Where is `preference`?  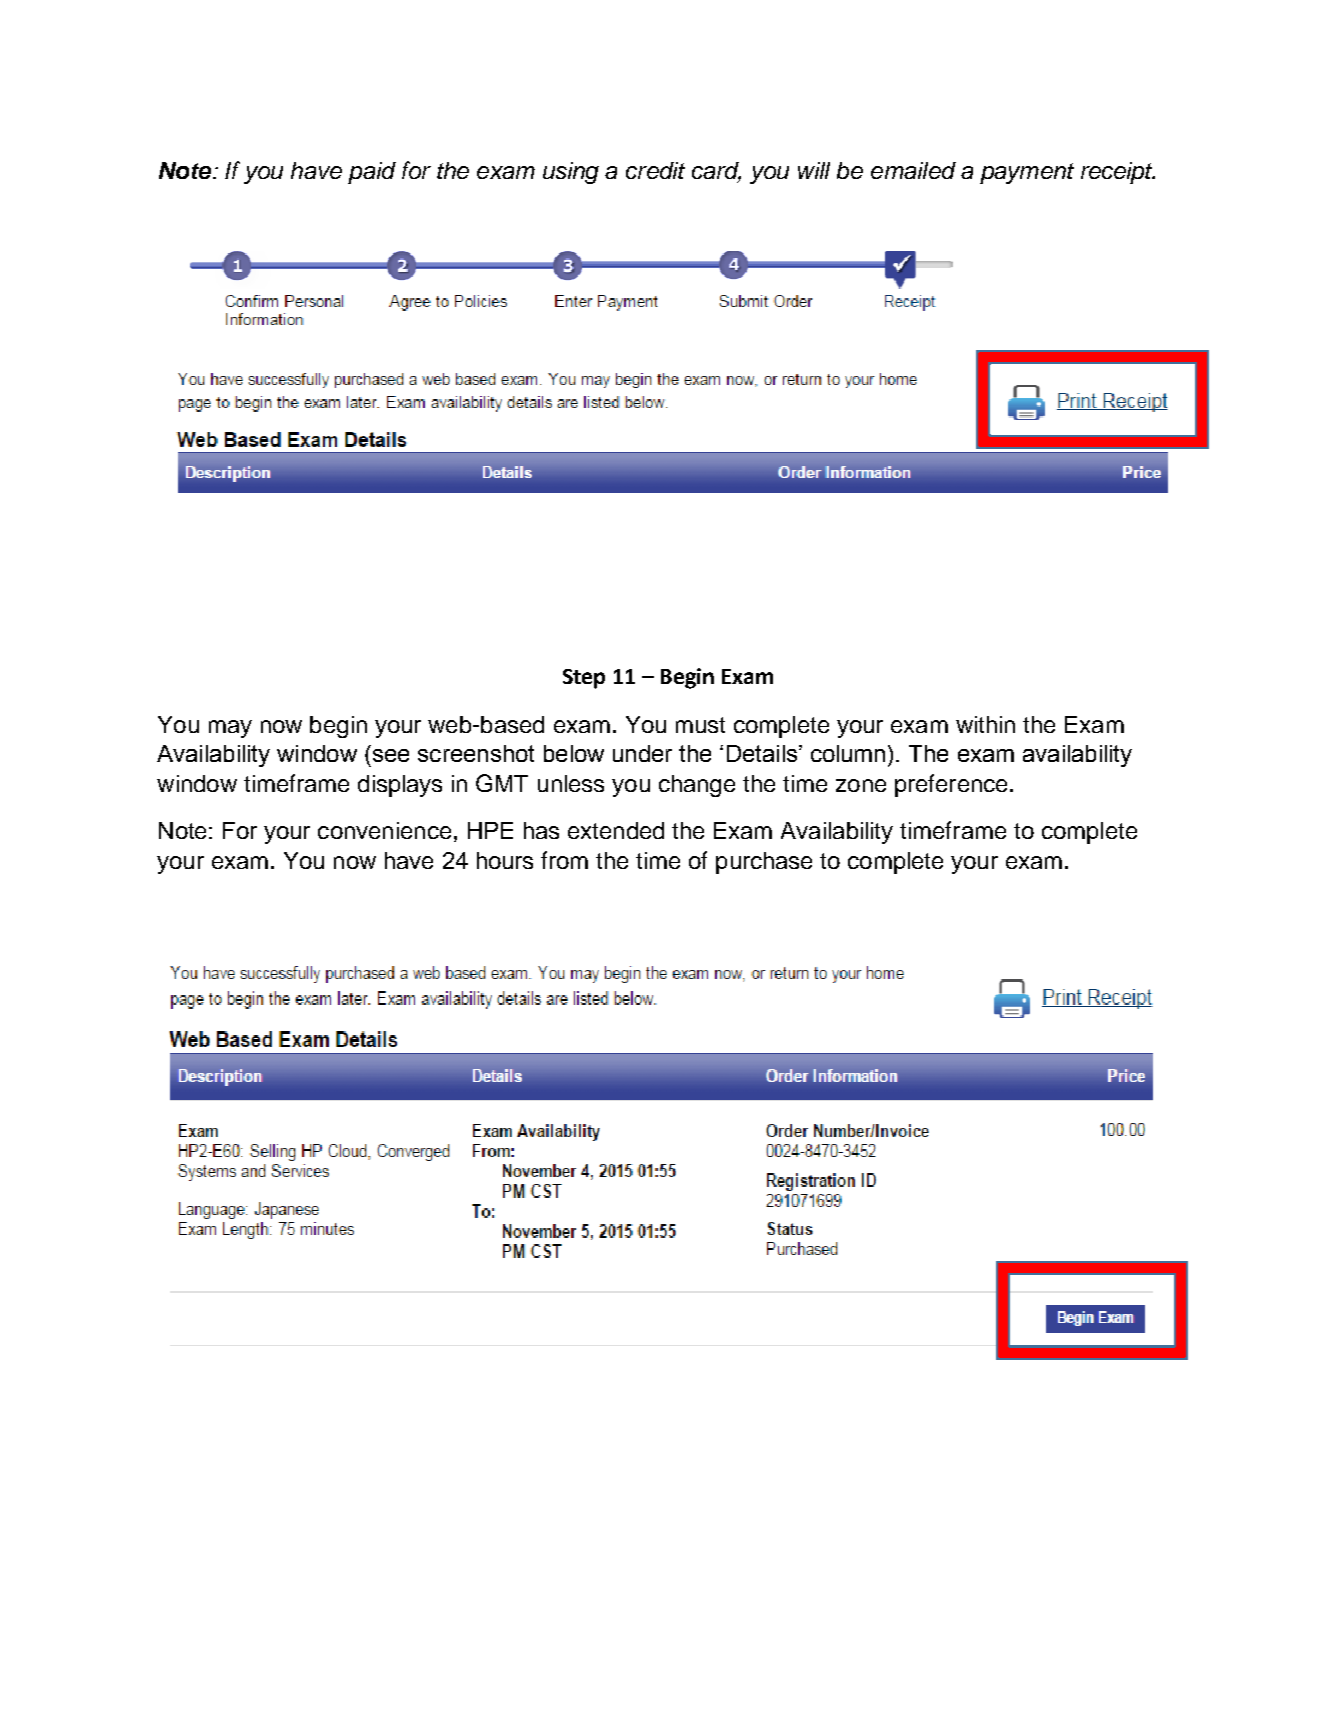
preference is located at coordinates (951, 785).
